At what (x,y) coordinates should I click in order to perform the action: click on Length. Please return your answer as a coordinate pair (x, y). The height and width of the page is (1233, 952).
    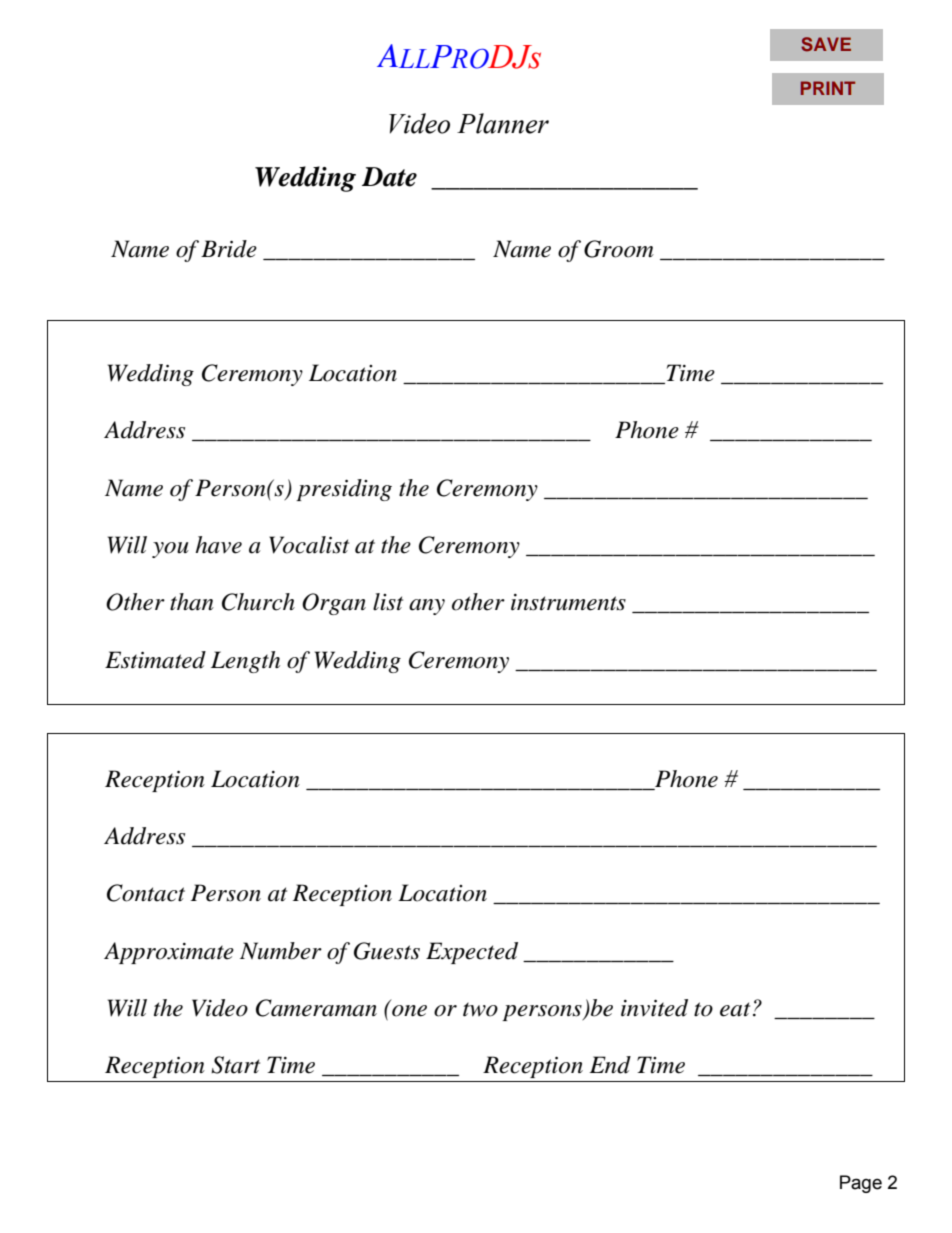
    Looking at the image, I should click on (245, 662).
